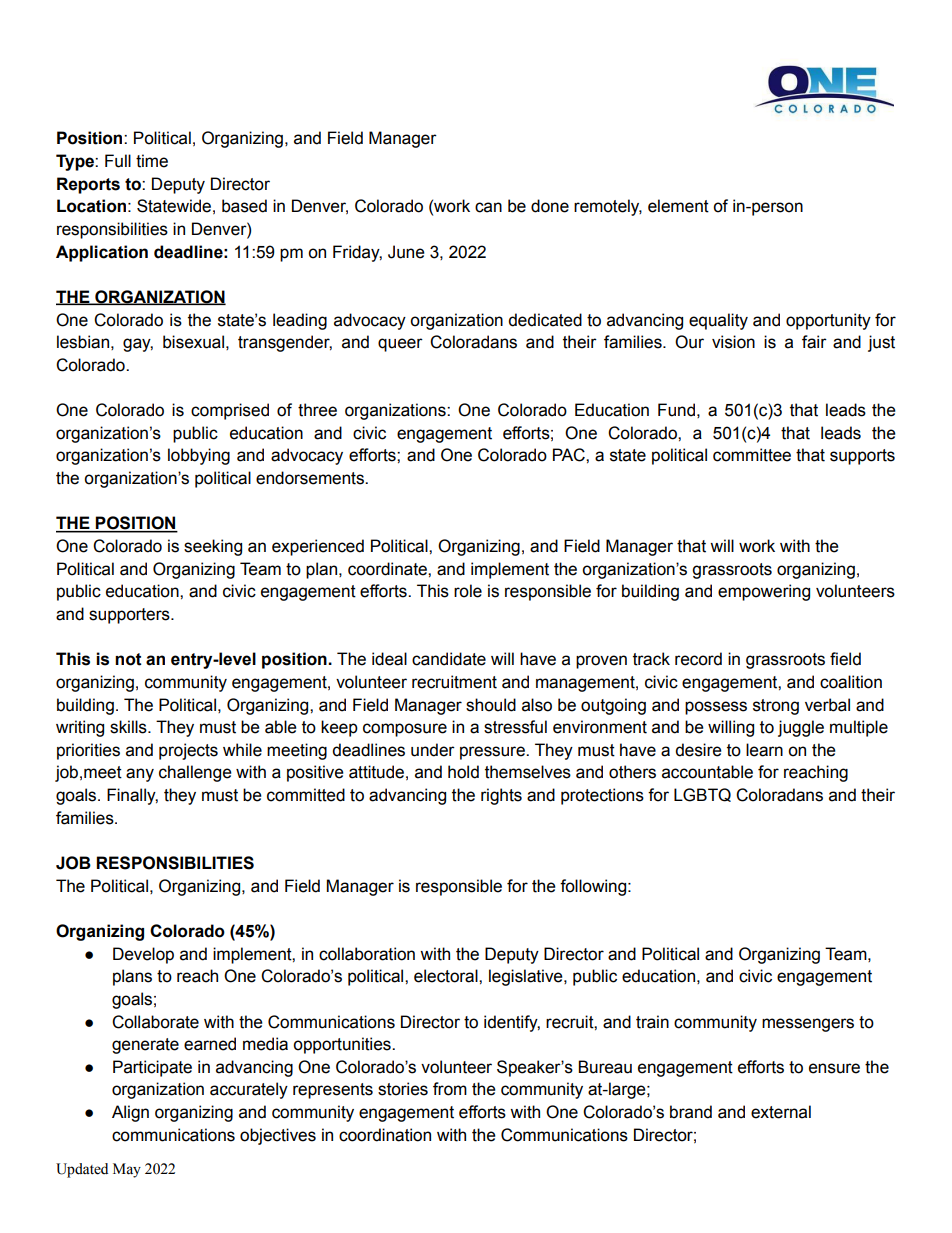  What do you see at coordinates (199, 456) in the screenshot?
I see `lobbying` at bounding box center [199, 456].
